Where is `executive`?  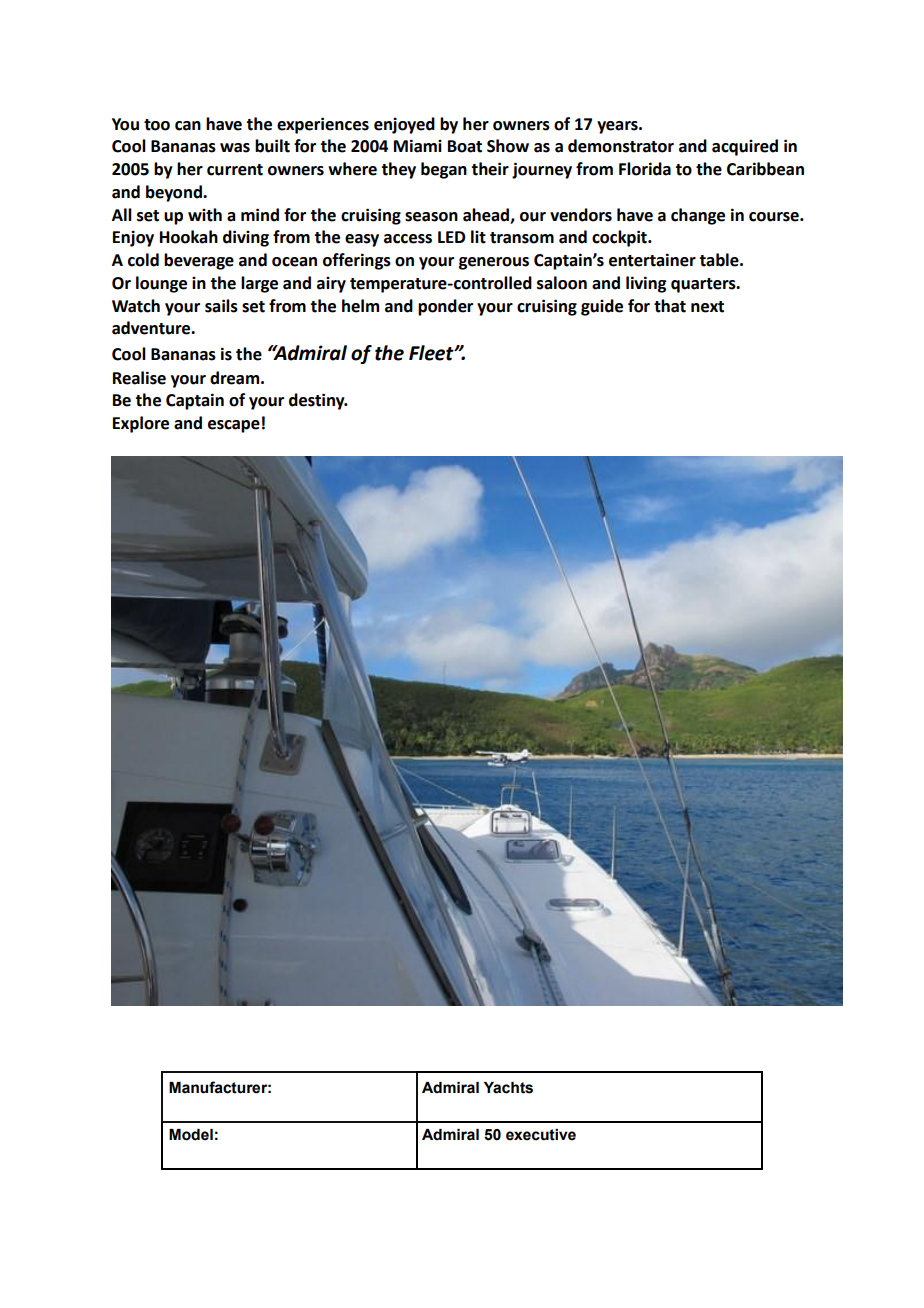
executive is located at coordinates (541, 1135).
